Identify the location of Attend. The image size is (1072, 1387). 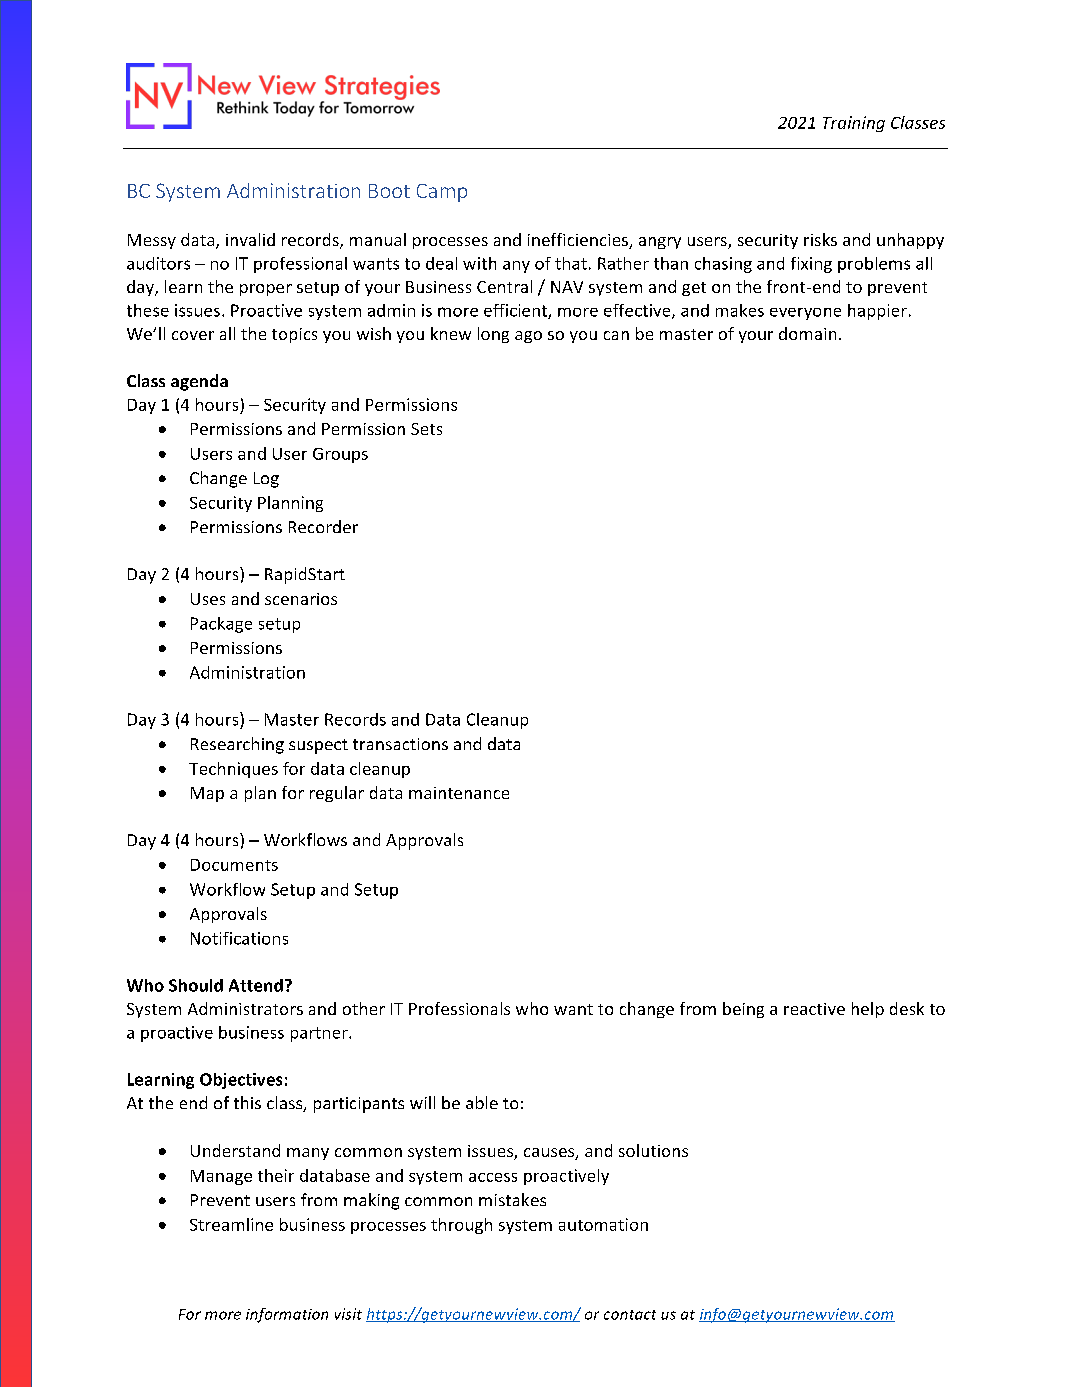
(256, 985).
